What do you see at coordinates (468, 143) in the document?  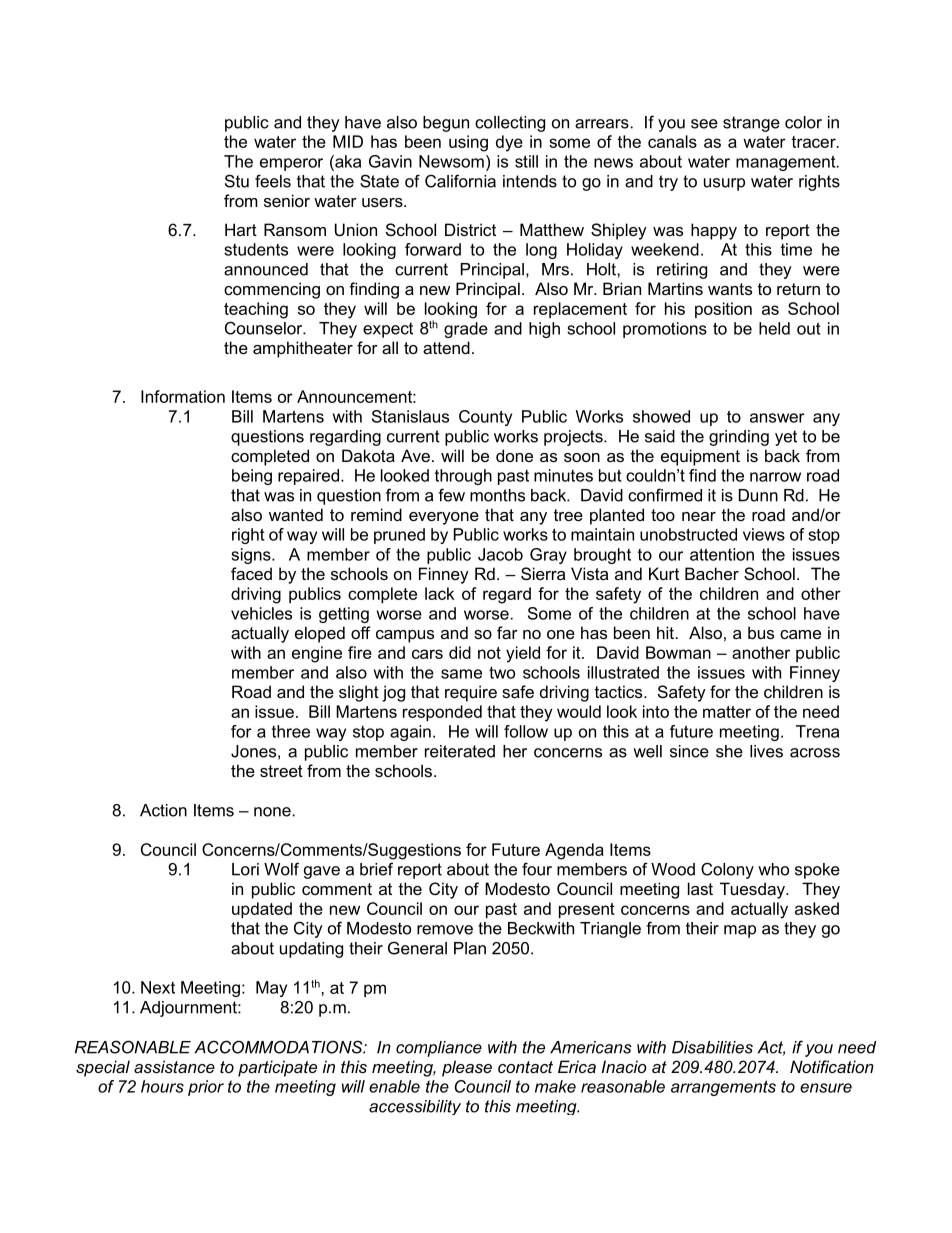 I see `using` at bounding box center [468, 143].
